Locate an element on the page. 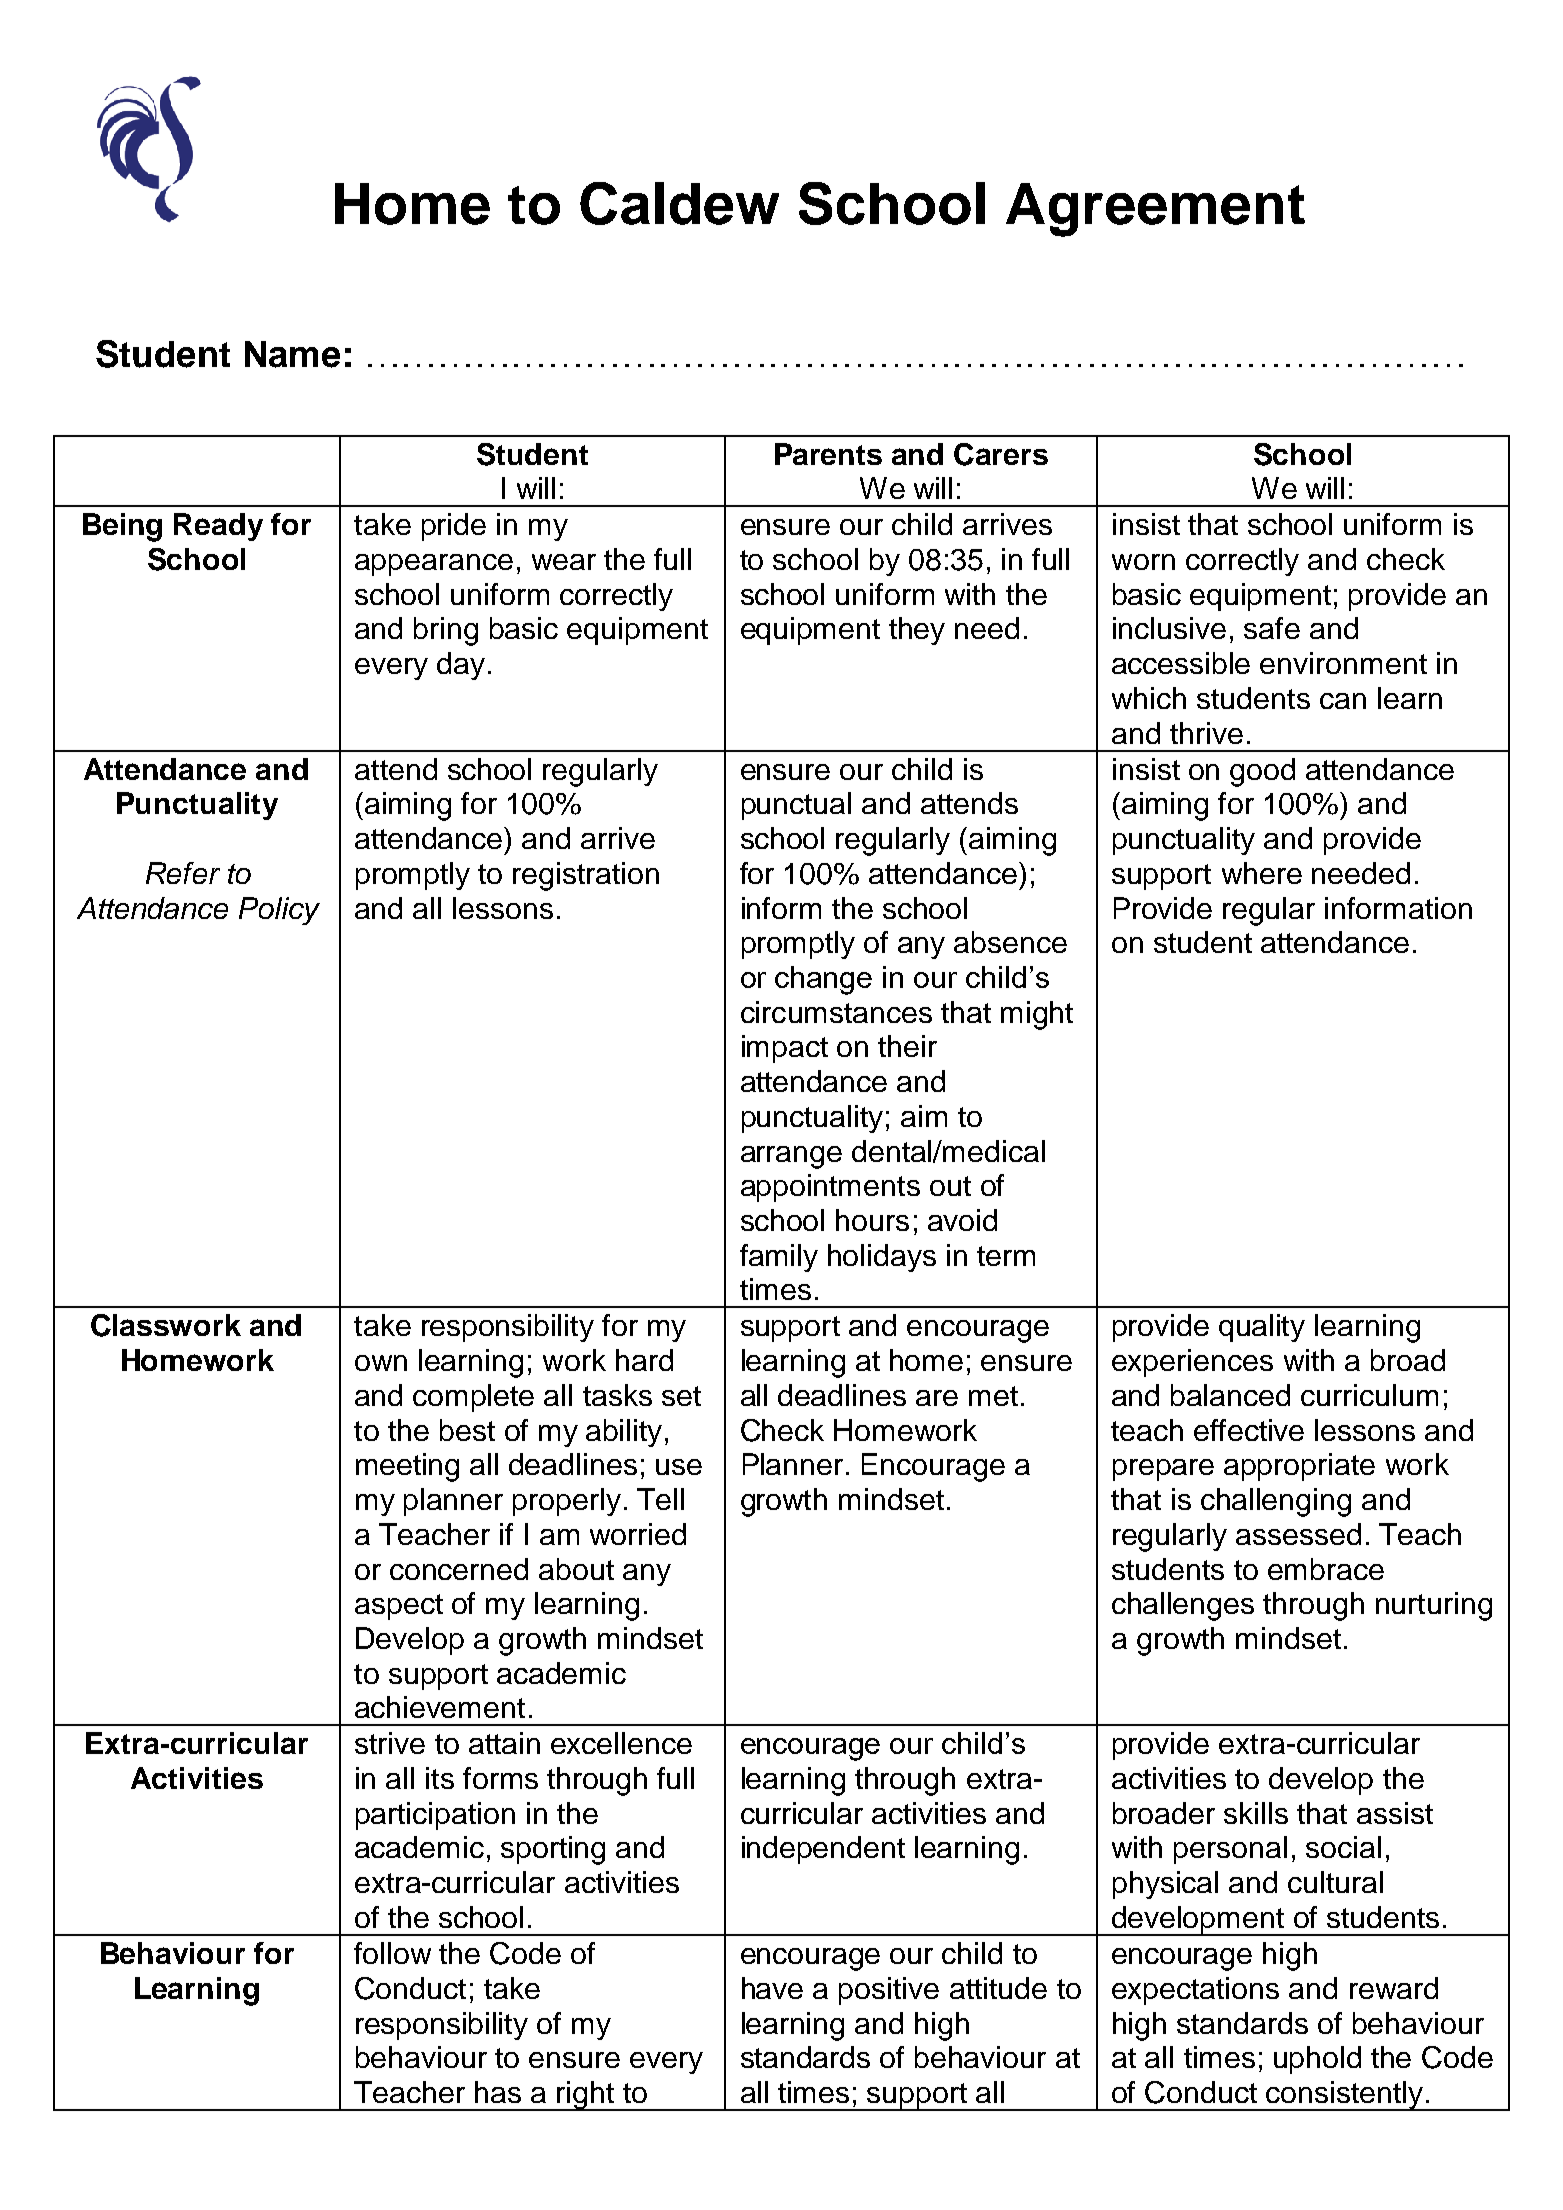 The height and width of the page is (2210, 1563). Parents is located at coordinates (828, 454).
